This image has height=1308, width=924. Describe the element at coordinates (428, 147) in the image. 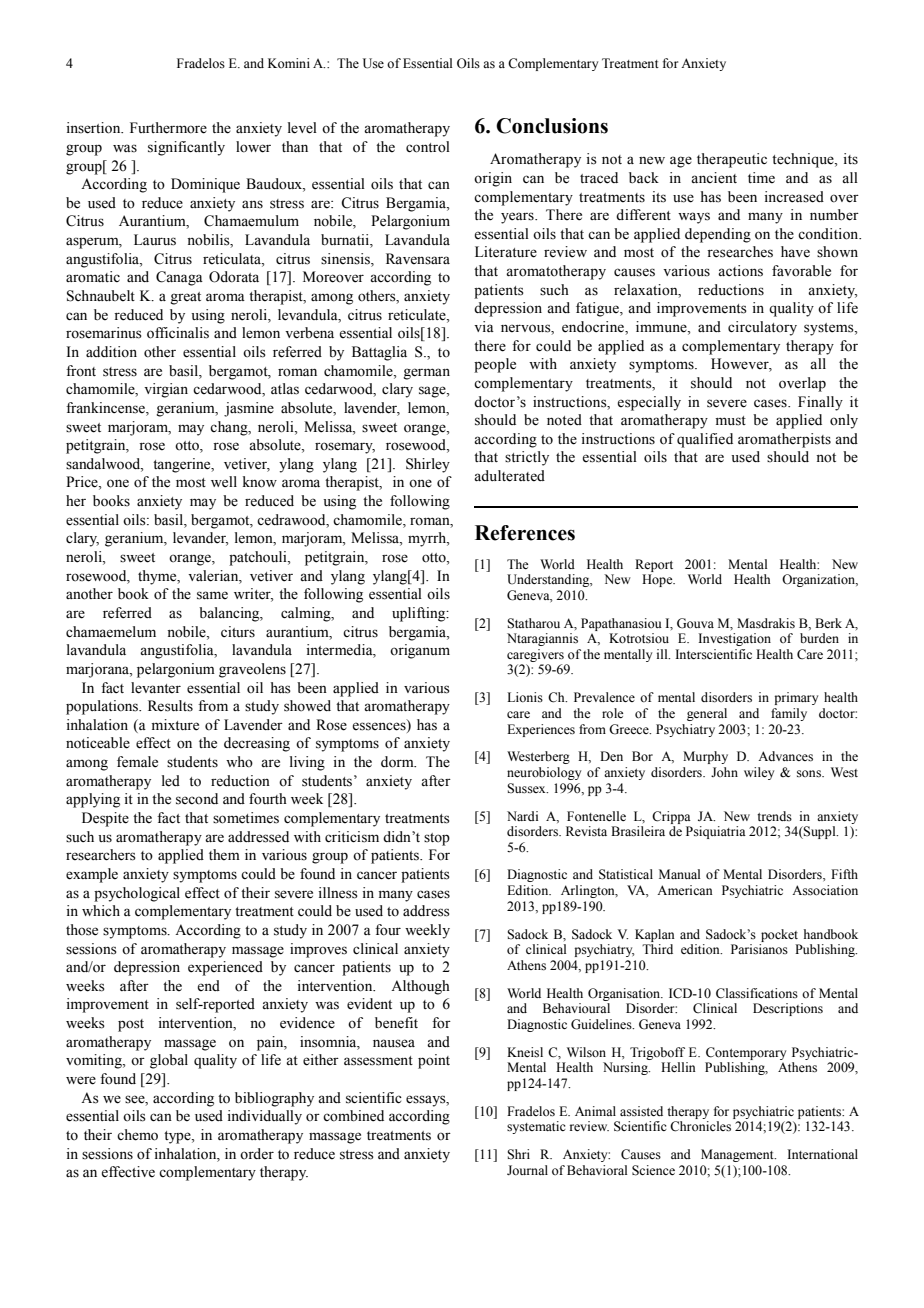

I see `control` at that location.
